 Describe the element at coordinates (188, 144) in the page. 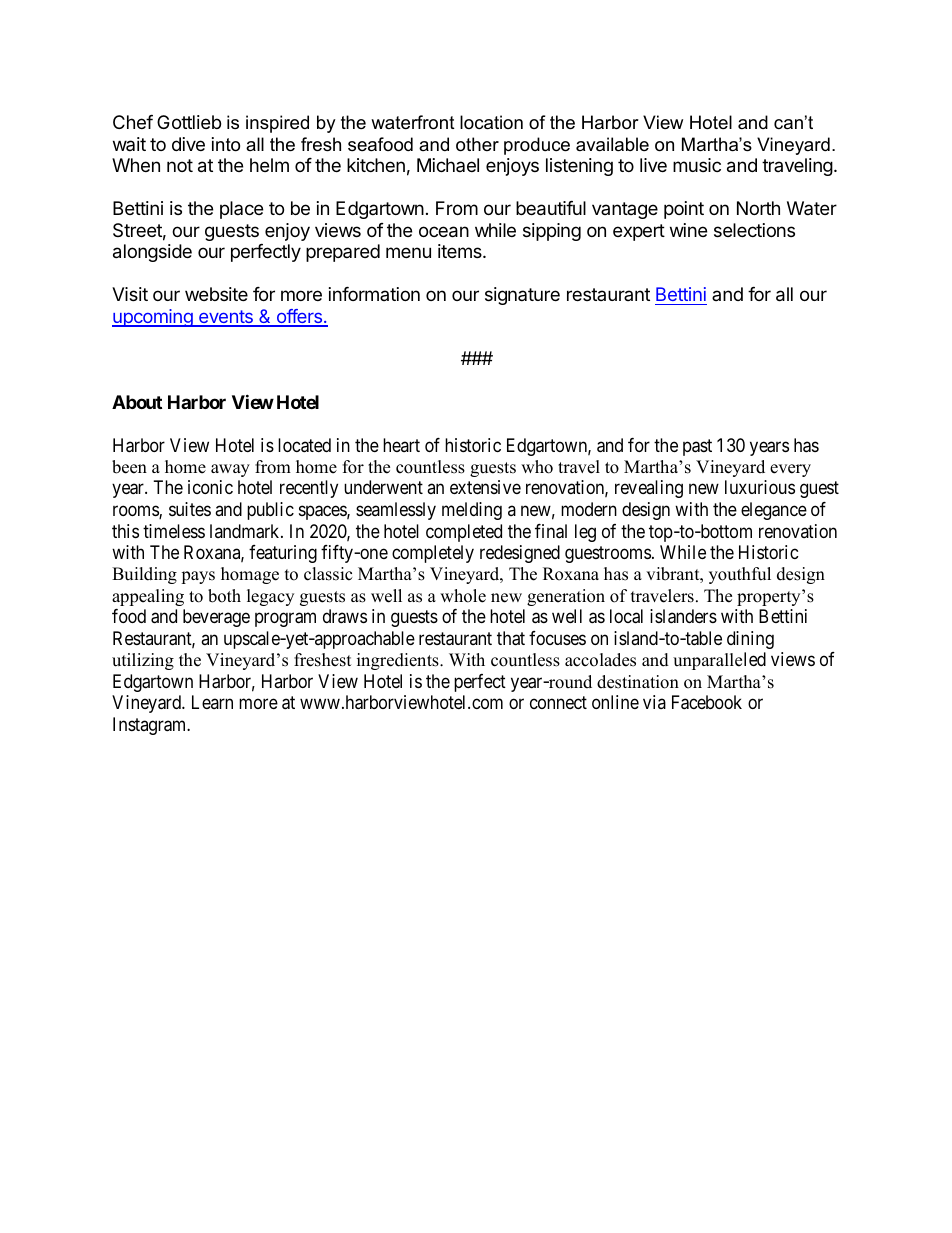

I see `dive` at that location.
